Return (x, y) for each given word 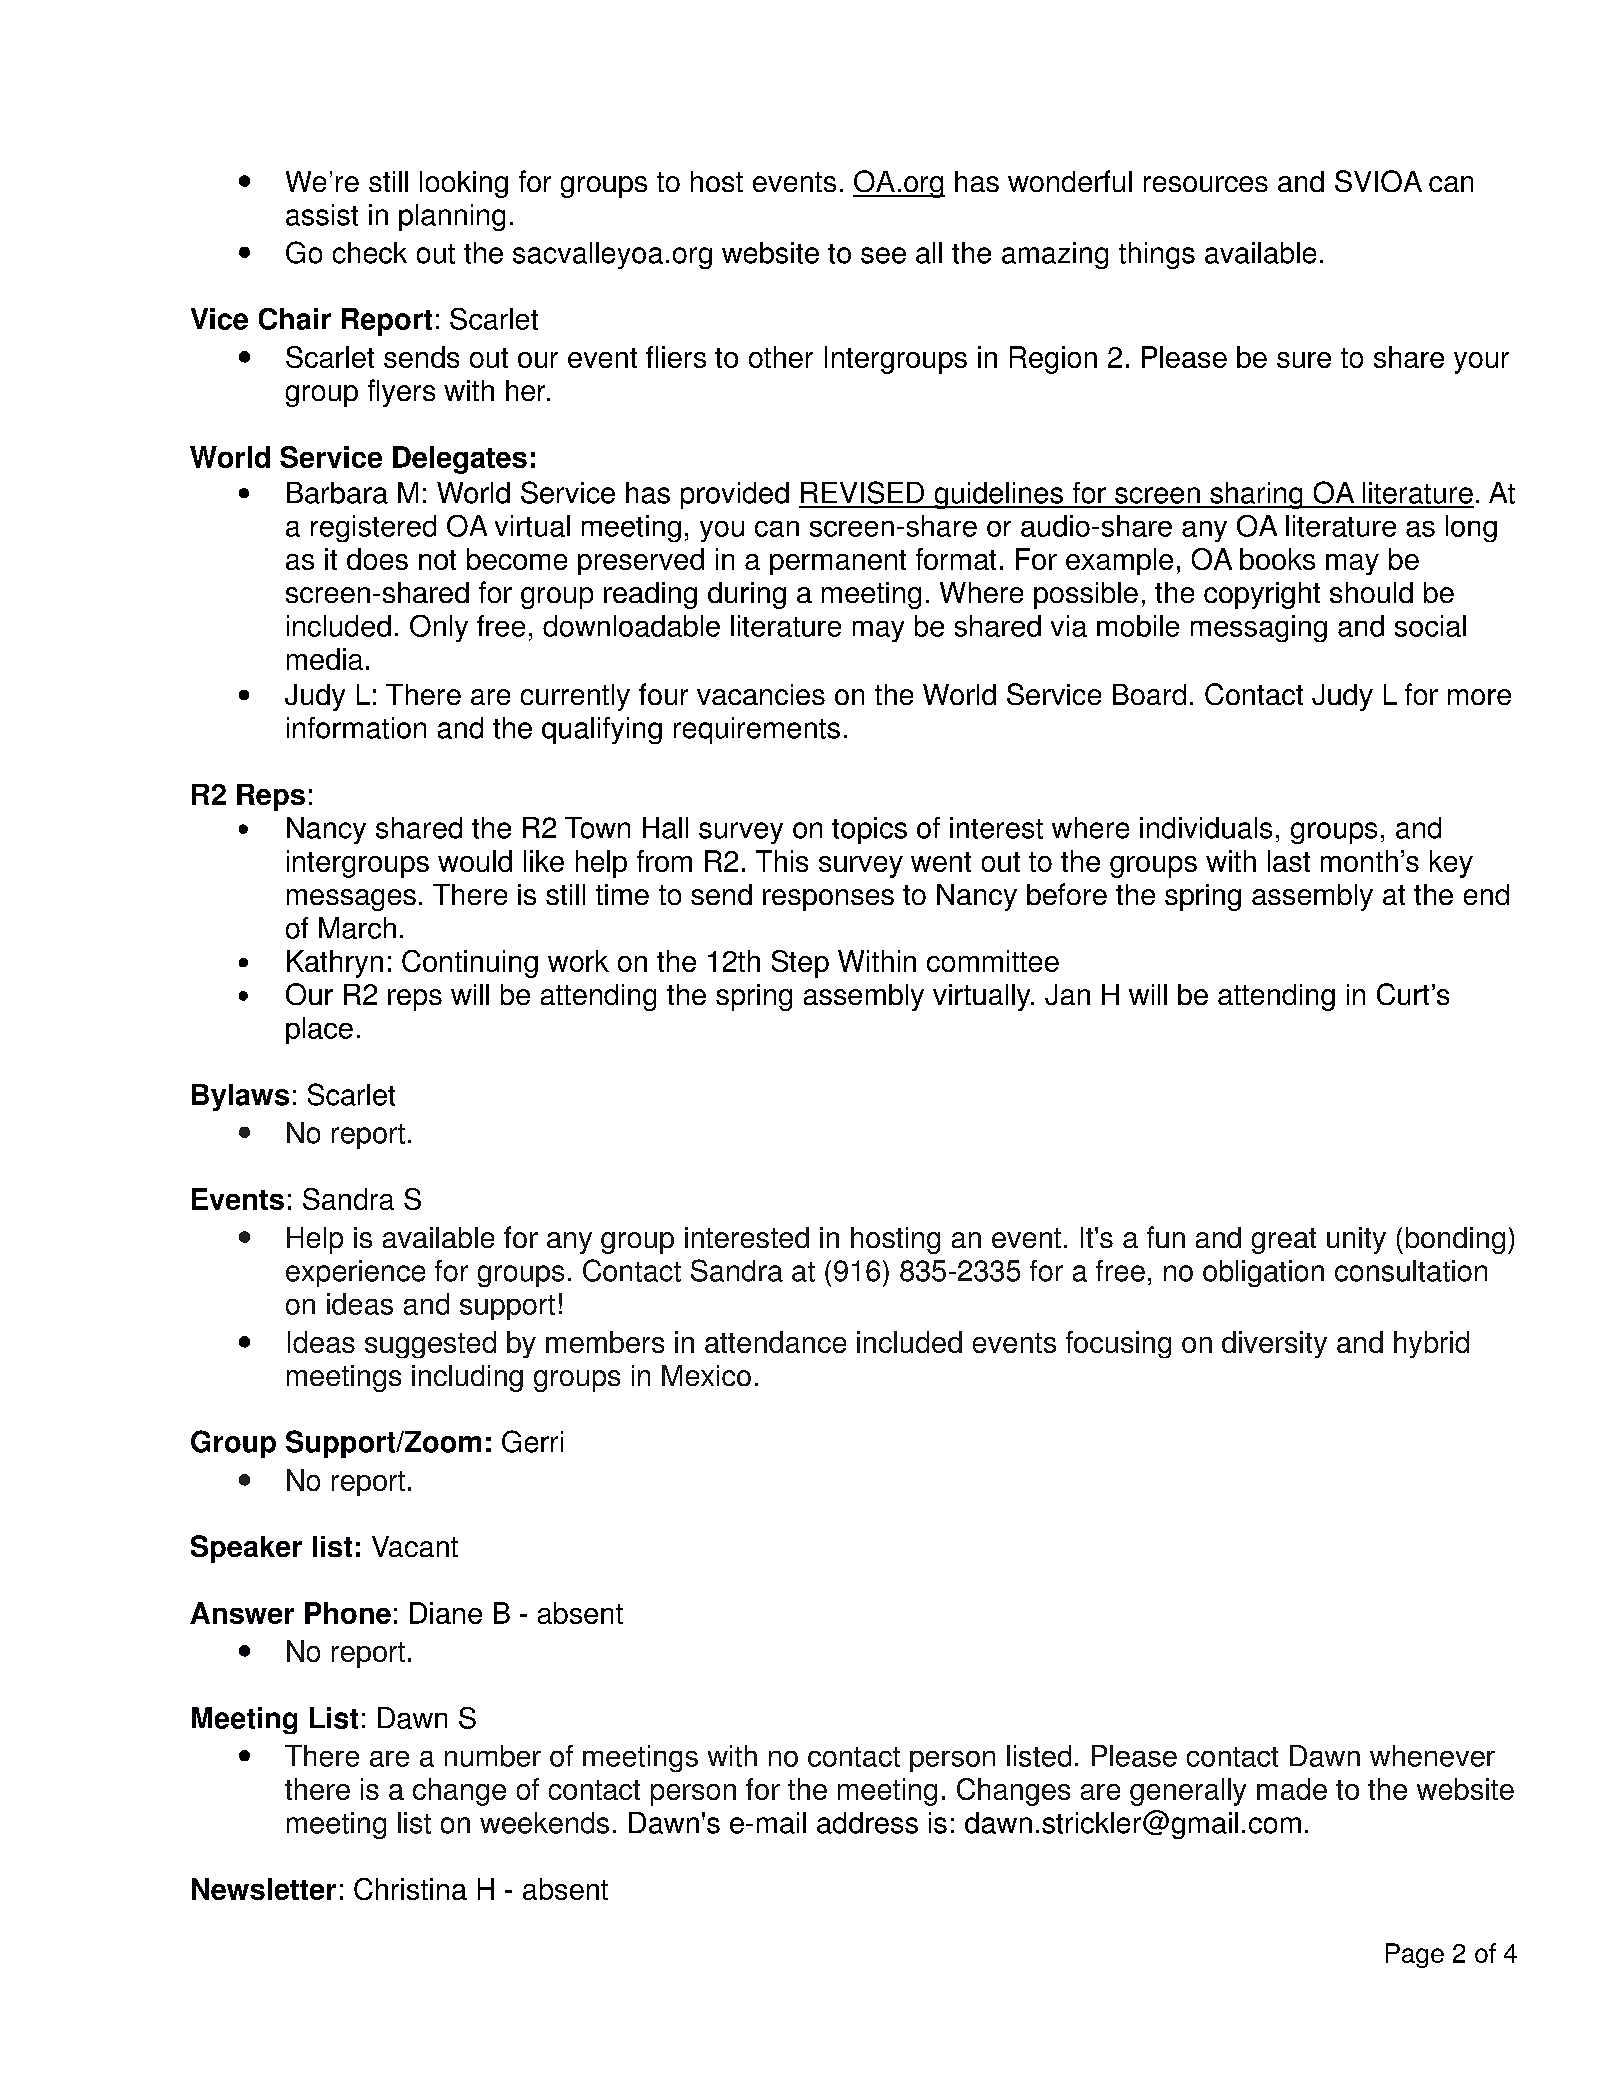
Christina (410, 1889)
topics (869, 830)
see (883, 255)
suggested (430, 1344)
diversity (1274, 1344)
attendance (775, 1342)
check (370, 253)
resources (1206, 184)
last (1289, 861)
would (475, 861)
